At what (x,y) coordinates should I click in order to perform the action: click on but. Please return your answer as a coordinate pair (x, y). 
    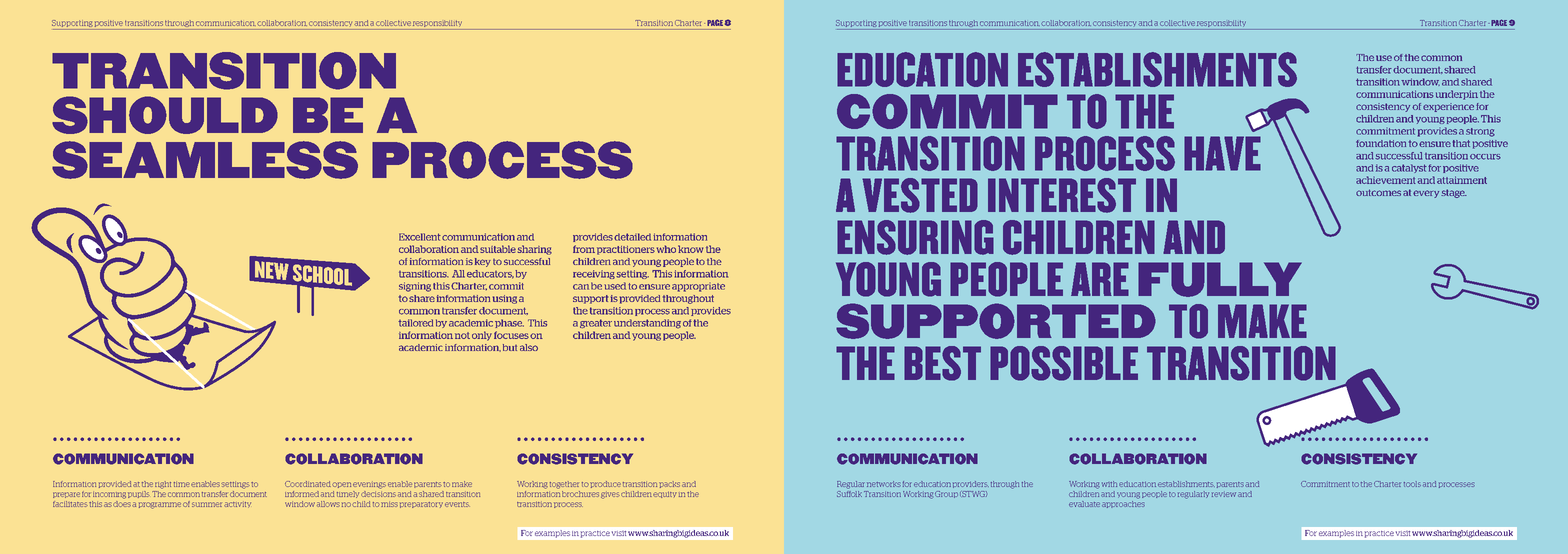
    Looking at the image, I should click on (510, 347).
